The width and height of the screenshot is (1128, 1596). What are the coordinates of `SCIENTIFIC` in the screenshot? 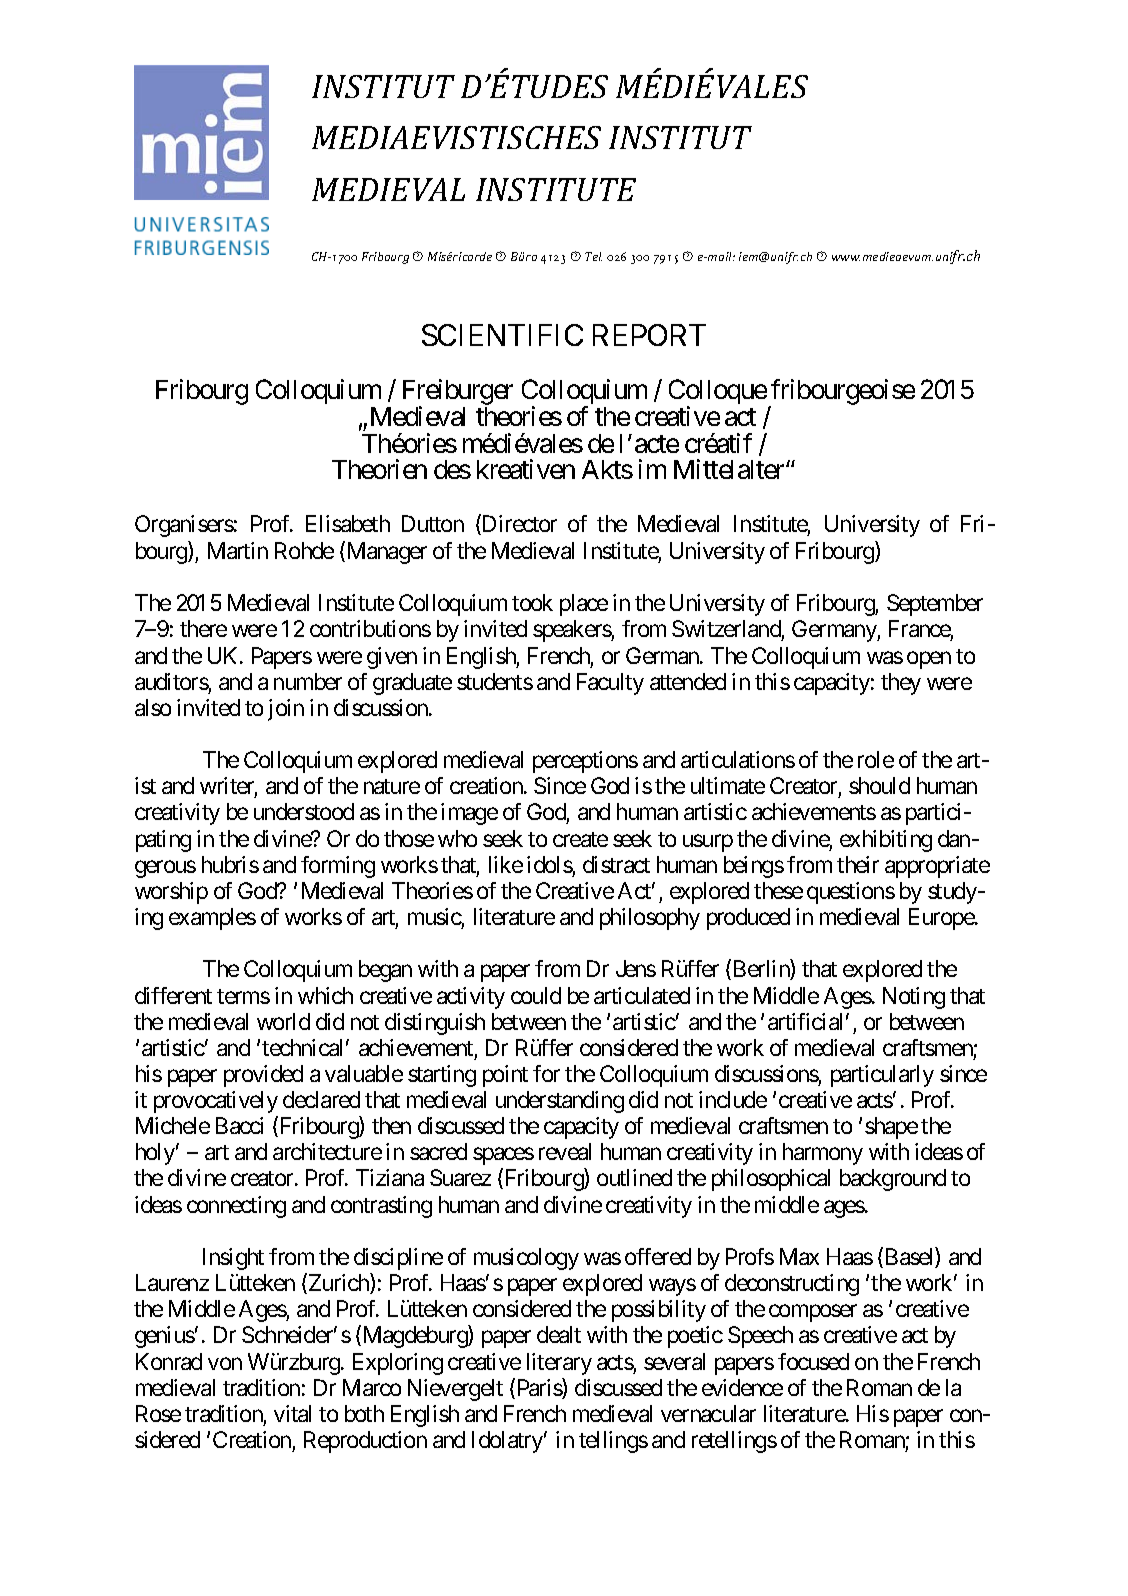 It's located at (502, 335).
